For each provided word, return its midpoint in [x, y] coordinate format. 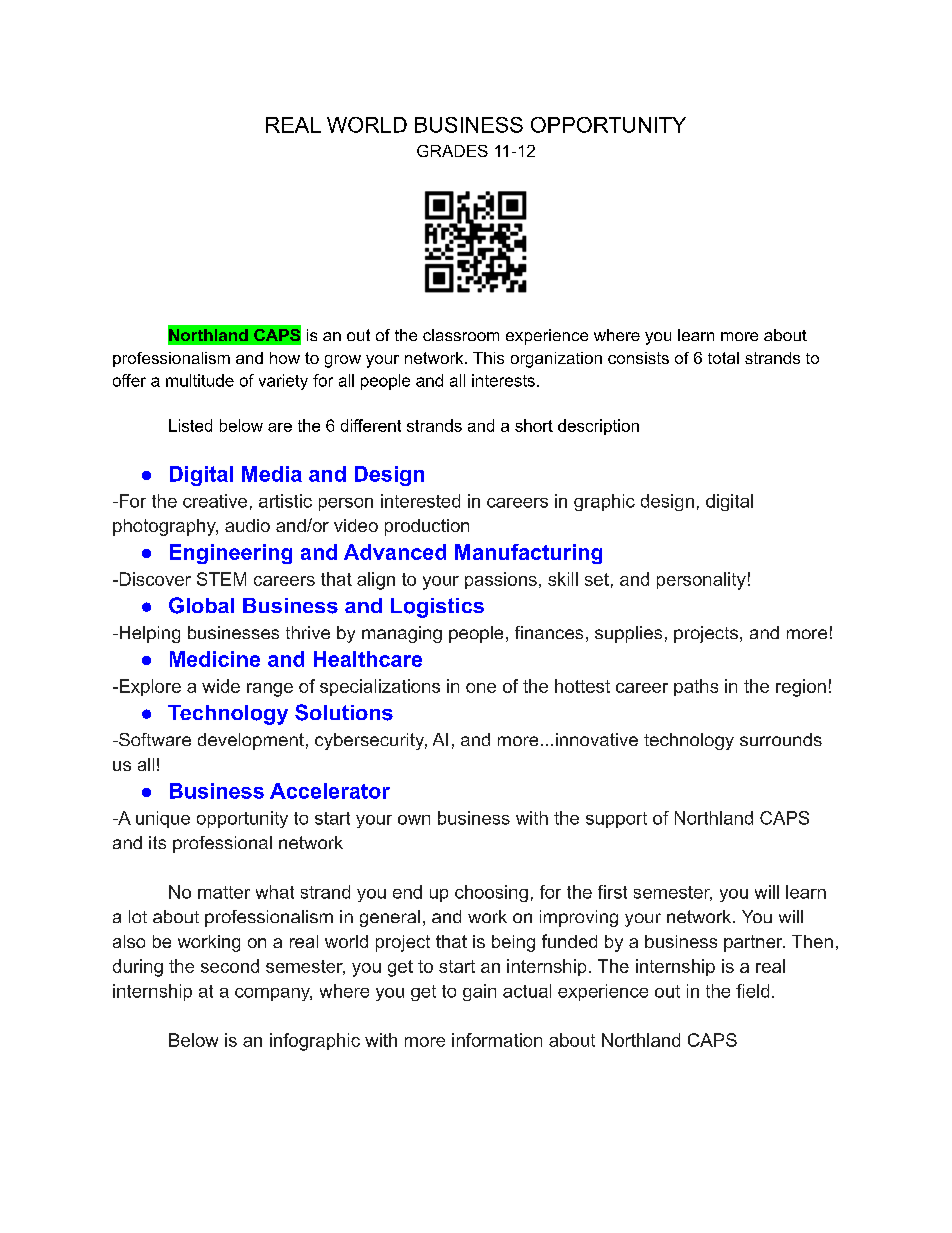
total [723, 358]
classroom [461, 335]
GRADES [452, 151]
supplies [628, 634]
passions [501, 580]
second [230, 966]
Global [201, 605]
